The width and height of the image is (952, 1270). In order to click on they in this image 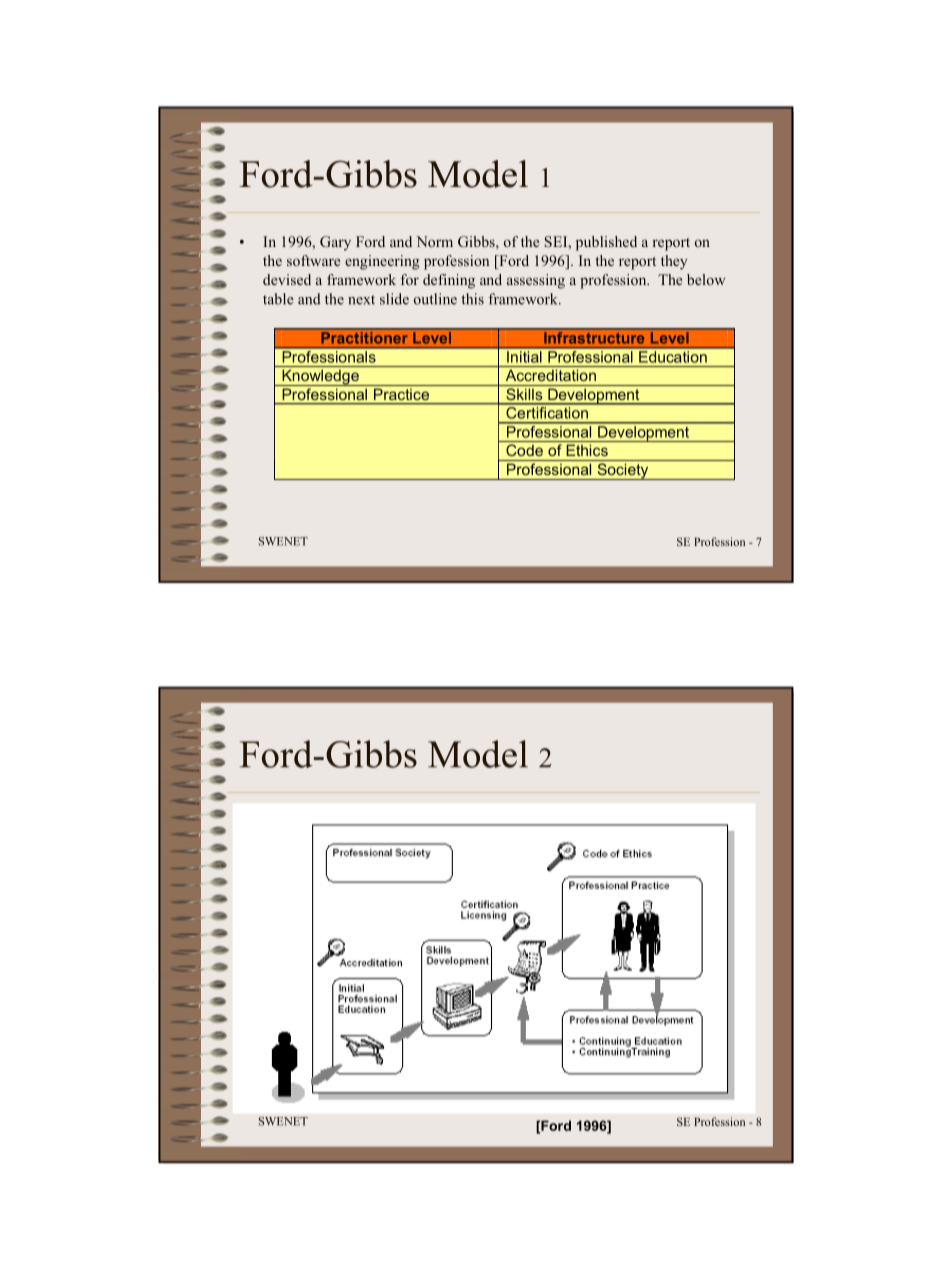, I will do `click(674, 262)`.
